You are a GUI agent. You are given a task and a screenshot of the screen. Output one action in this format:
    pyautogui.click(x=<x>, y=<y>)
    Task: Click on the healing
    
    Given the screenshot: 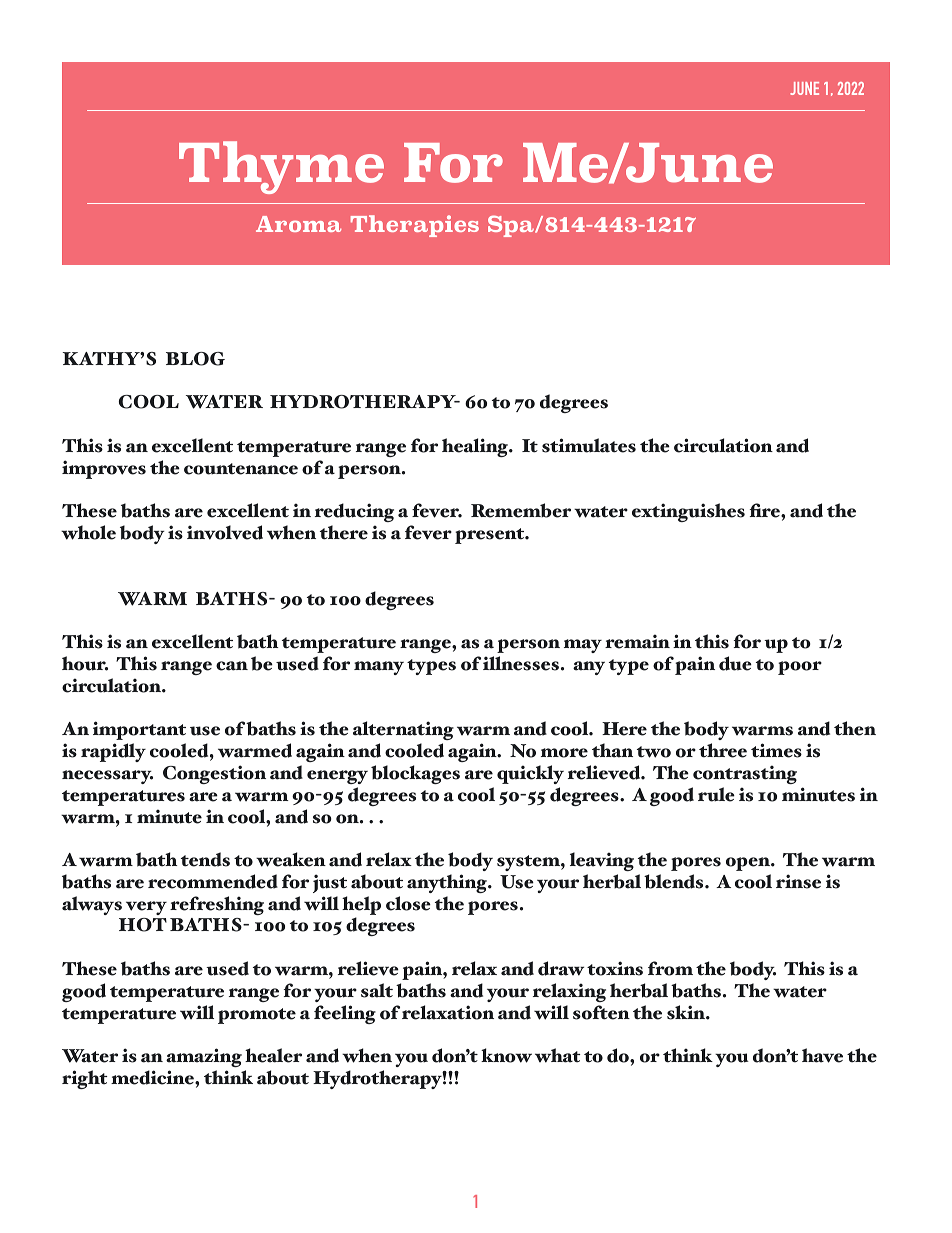 What is the action you would take?
    pyautogui.click(x=476, y=447)
